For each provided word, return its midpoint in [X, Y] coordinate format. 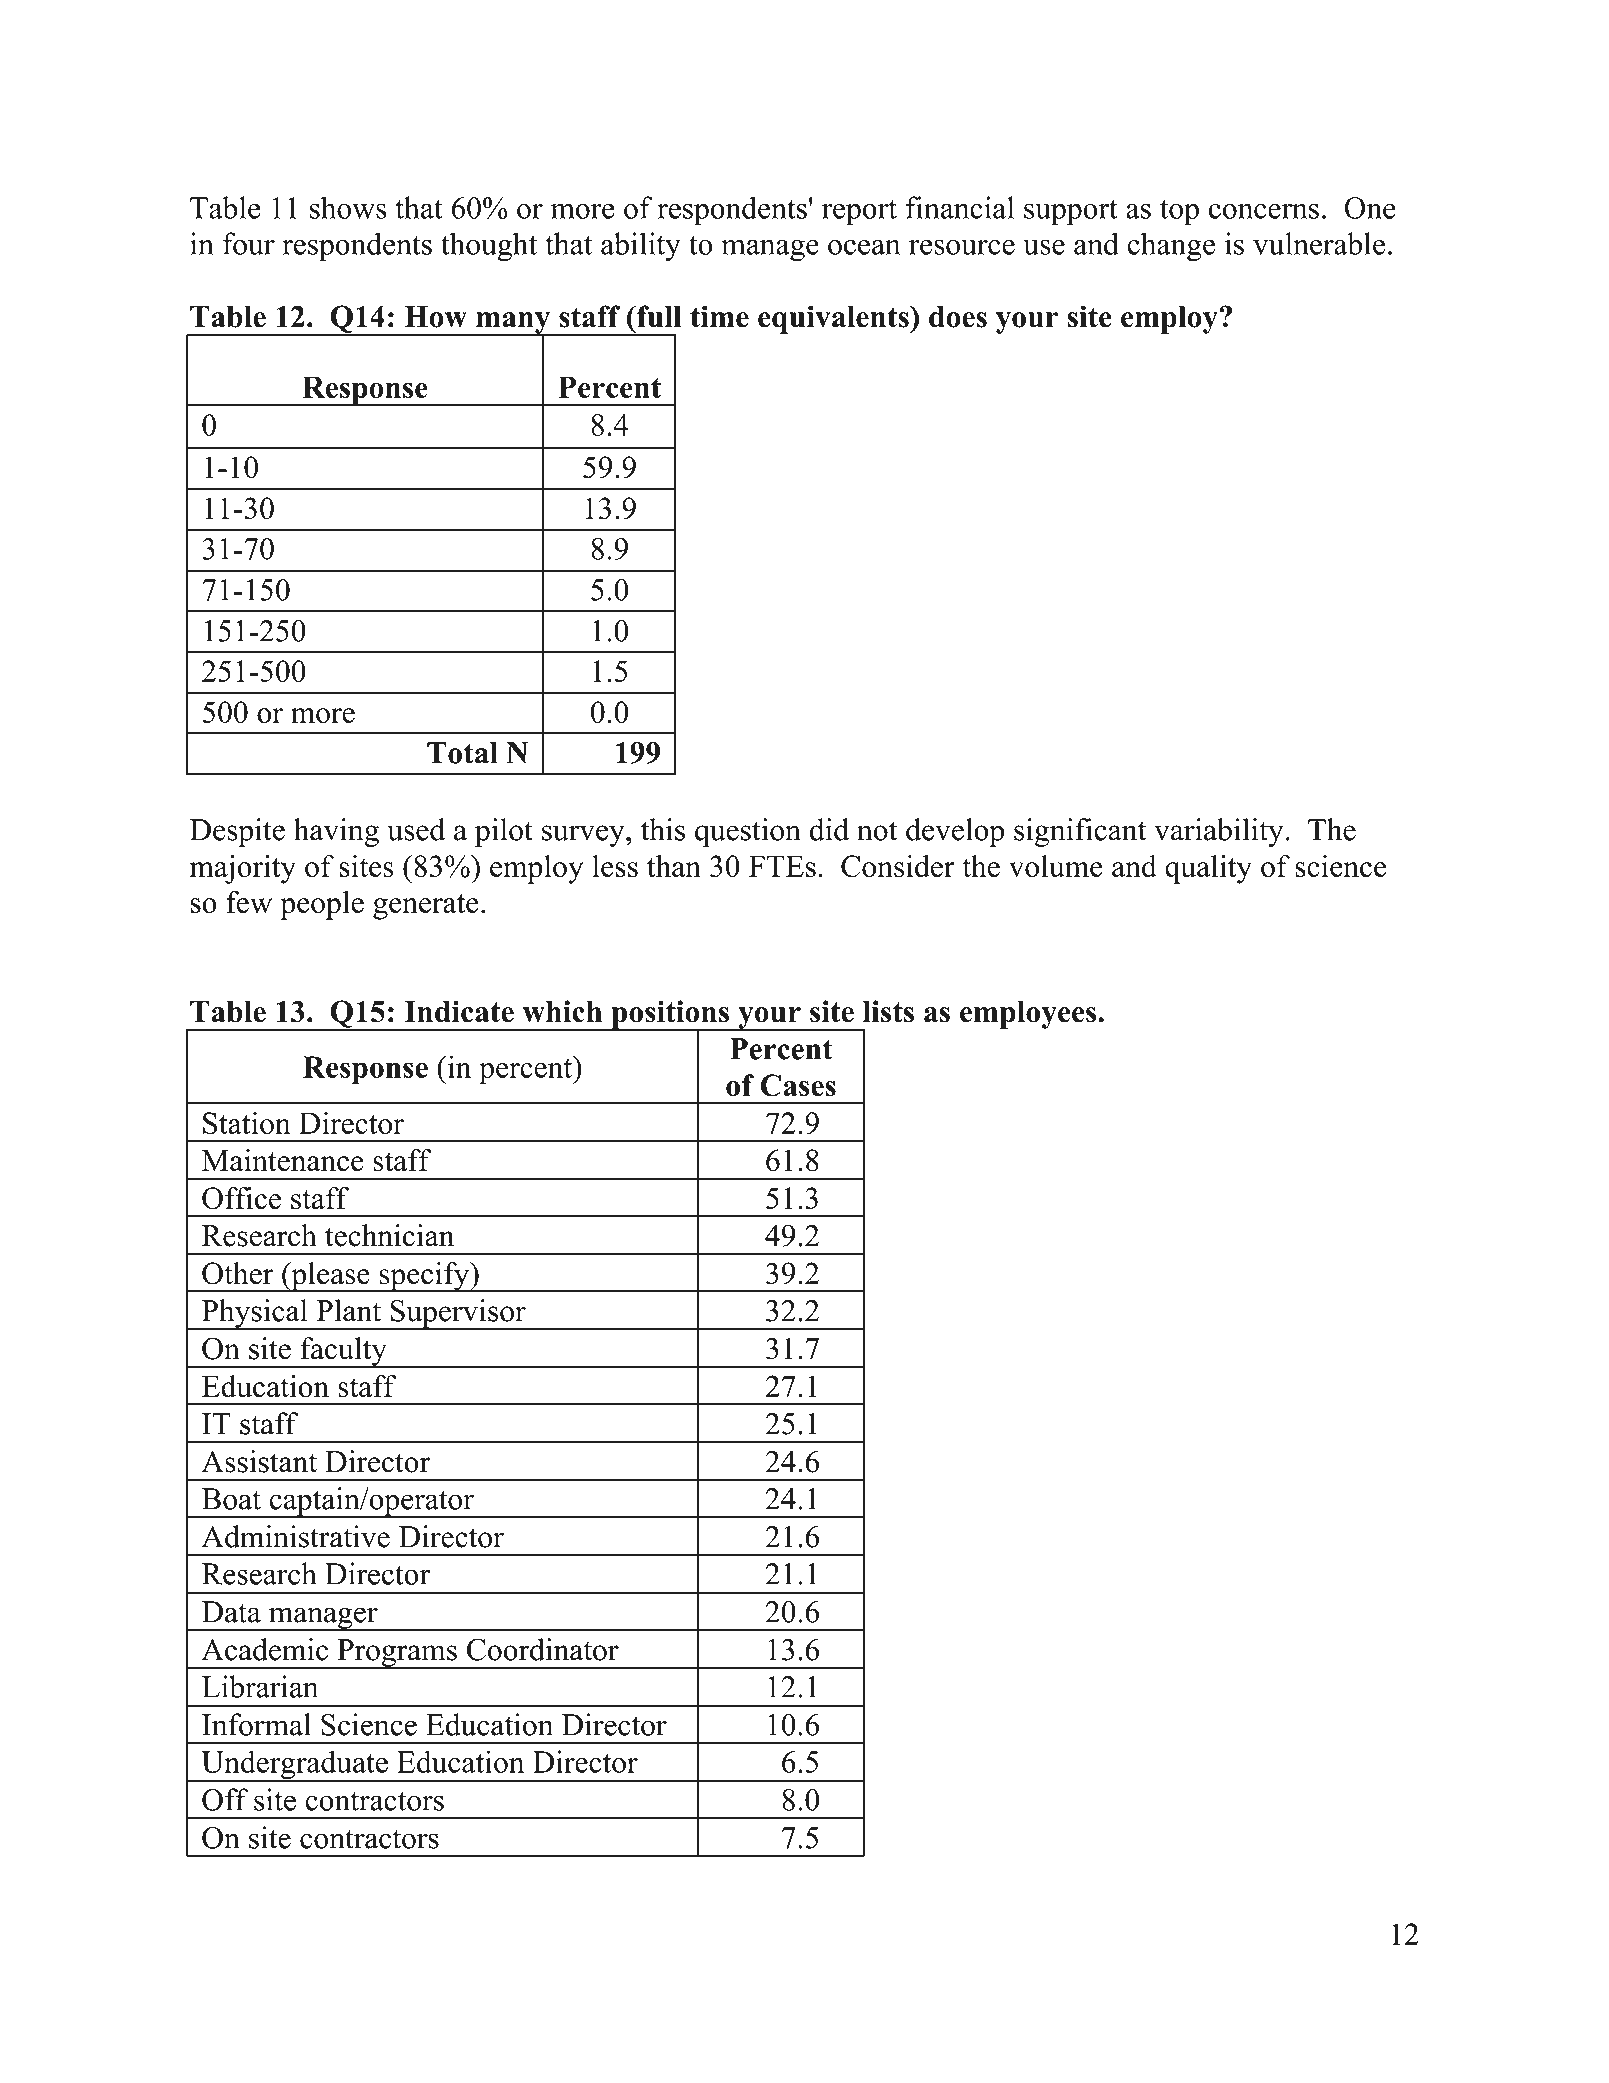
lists [888, 1011]
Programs [397, 1654]
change [1171, 247]
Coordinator [543, 1649]
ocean [864, 247]
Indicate [459, 1011]
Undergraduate [294, 1766]
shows [348, 207]
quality [1208, 869]
